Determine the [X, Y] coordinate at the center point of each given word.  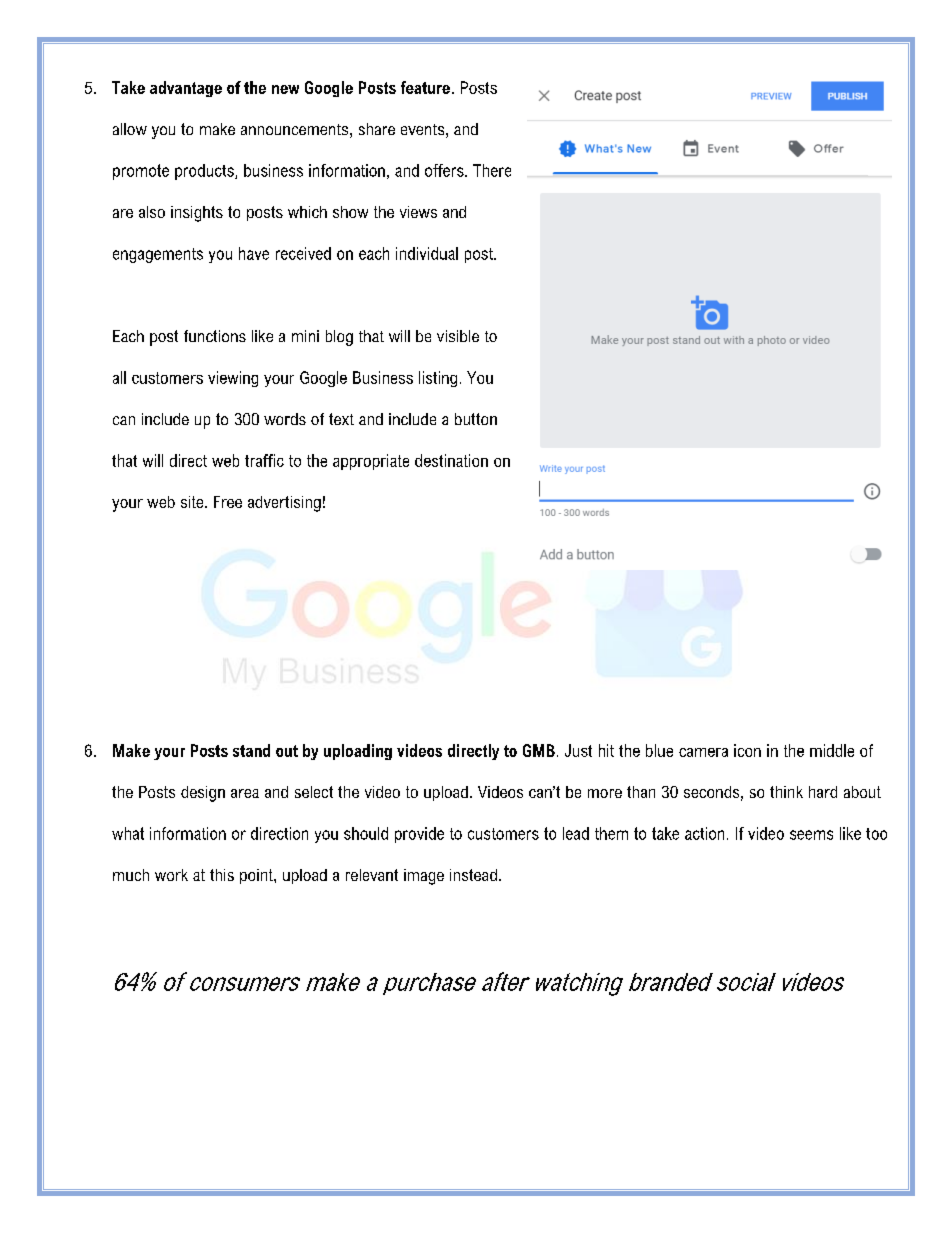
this [222, 875]
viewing [233, 379]
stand [251, 750]
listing [438, 379]
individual [427, 253]
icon [747, 750]
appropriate [371, 462]
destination [451, 460]
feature [425, 87]
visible [458, 336]
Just [578, 750]
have [254, 253]
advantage [186, 89]
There [492, 170]
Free [228, 502]
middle [832, 750]
